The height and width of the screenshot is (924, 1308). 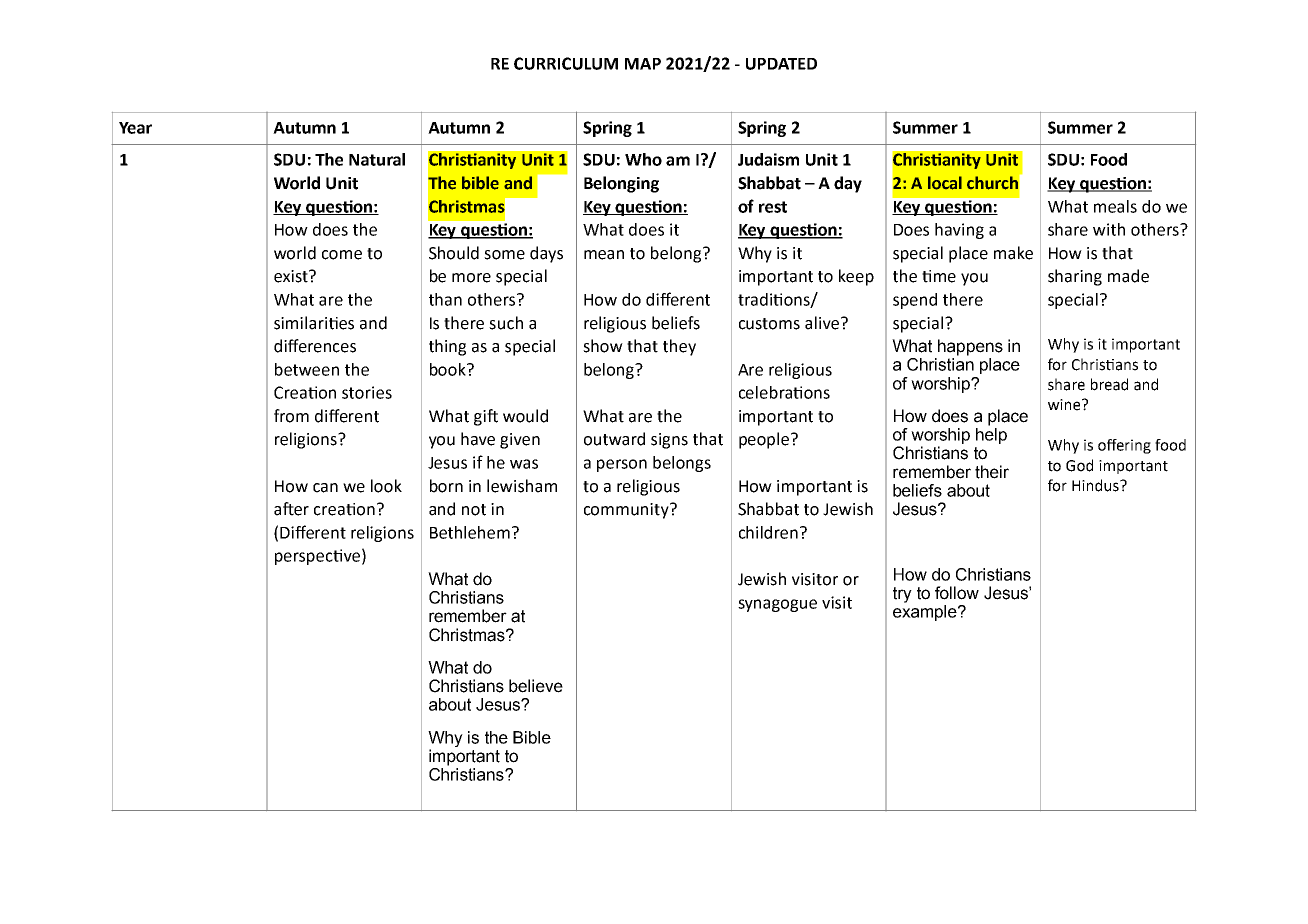 What do you see at coordinates (536, 686) in the screenshot?
I see `believe` at bounding box center [536, 686].
